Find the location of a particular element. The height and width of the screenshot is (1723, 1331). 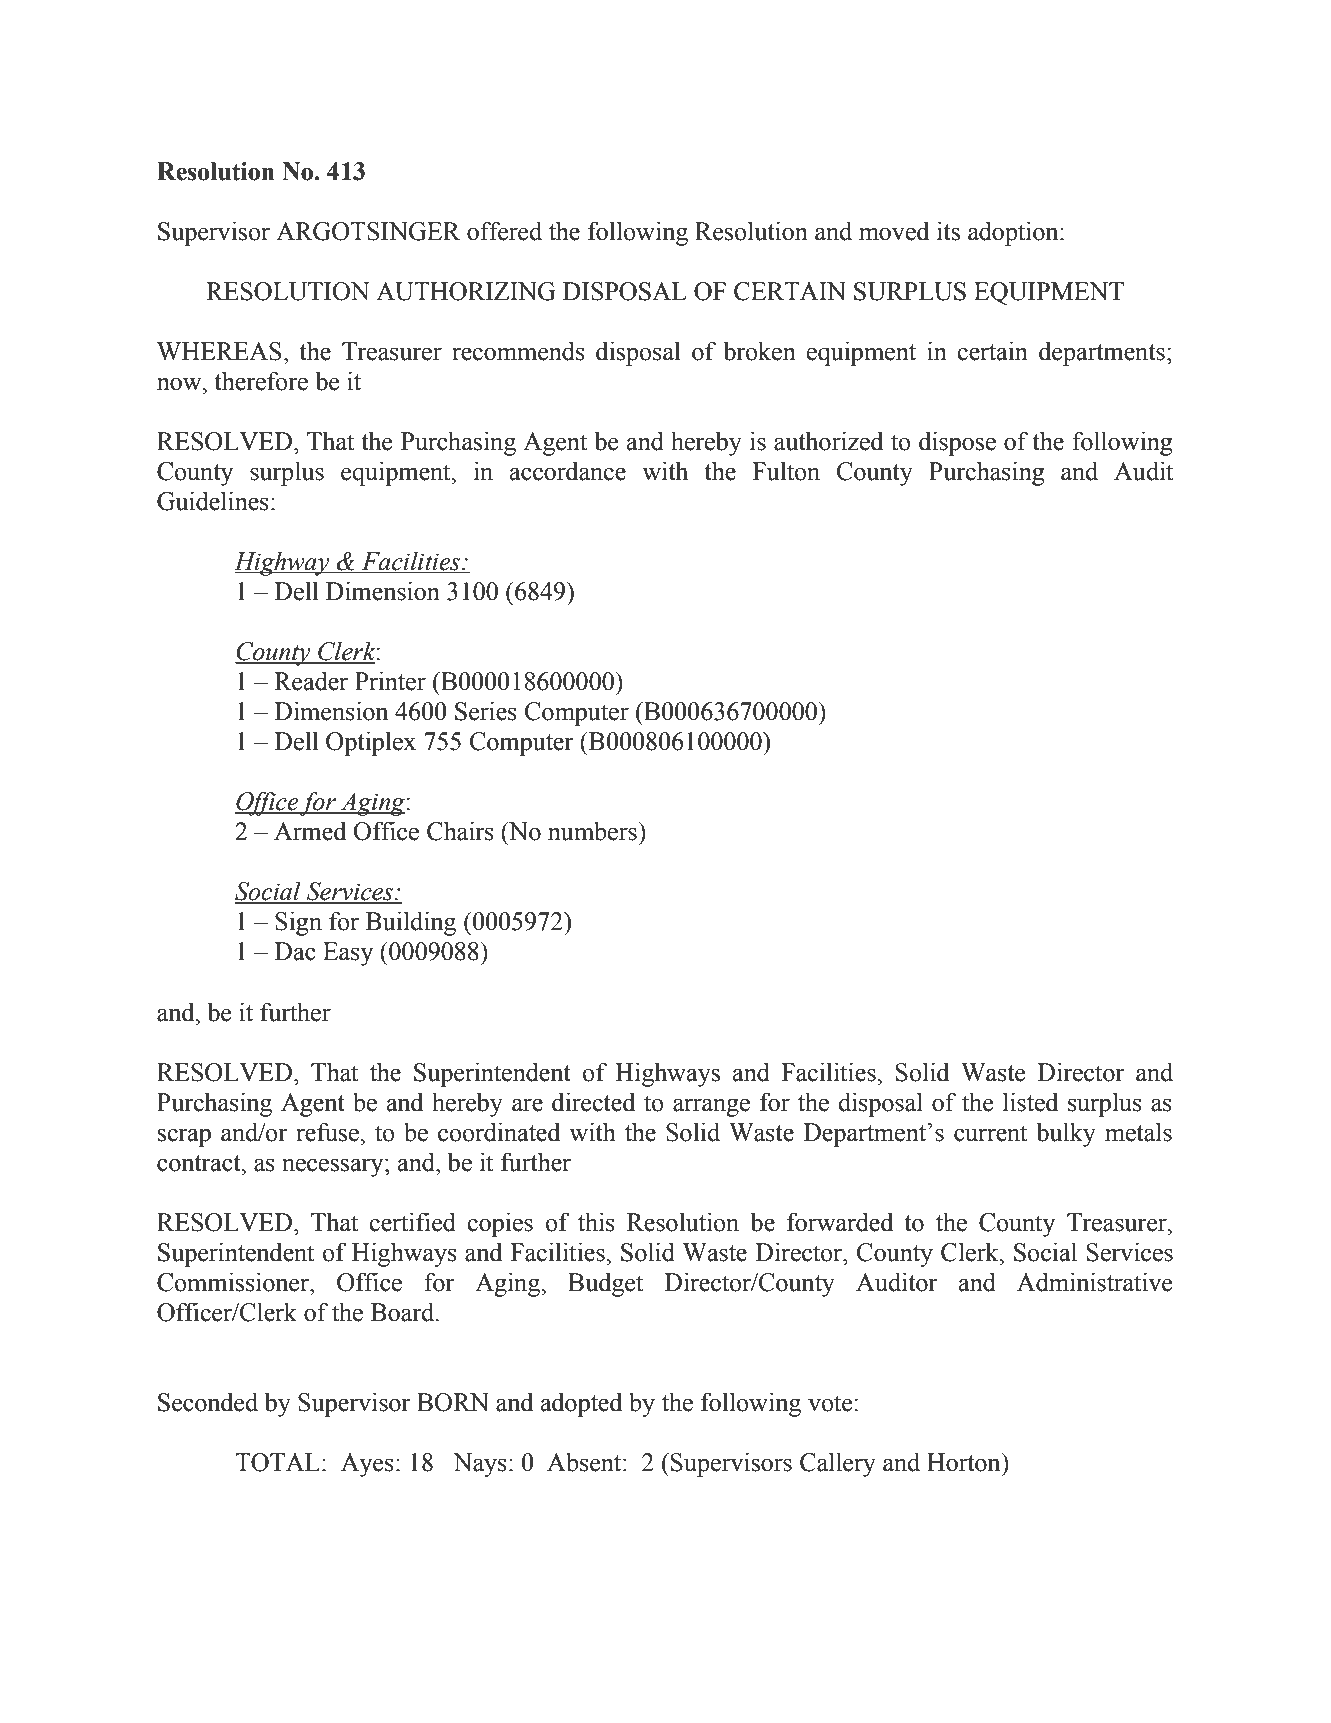

arrange is located at coordinates (711, 1107).
